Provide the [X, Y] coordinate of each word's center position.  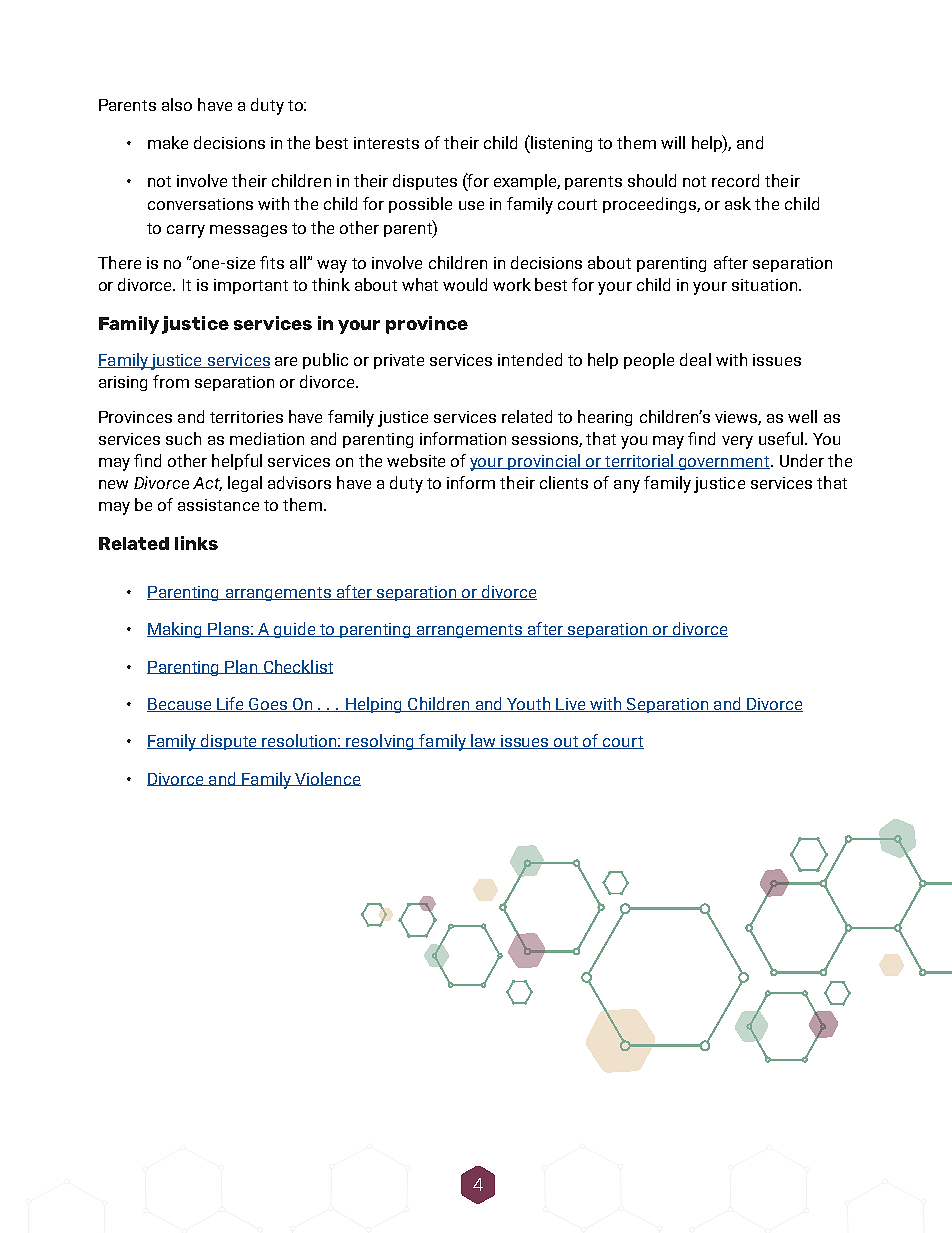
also [177, 104]
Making [176, 630]
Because [180, 705]
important [251, 286]
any [627, 486]
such [183, 438]
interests [386, 143]
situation [764, 285]
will [673, 142]
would [465, 284]
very [737, 442]
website [416, 460]
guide [295, 630]
